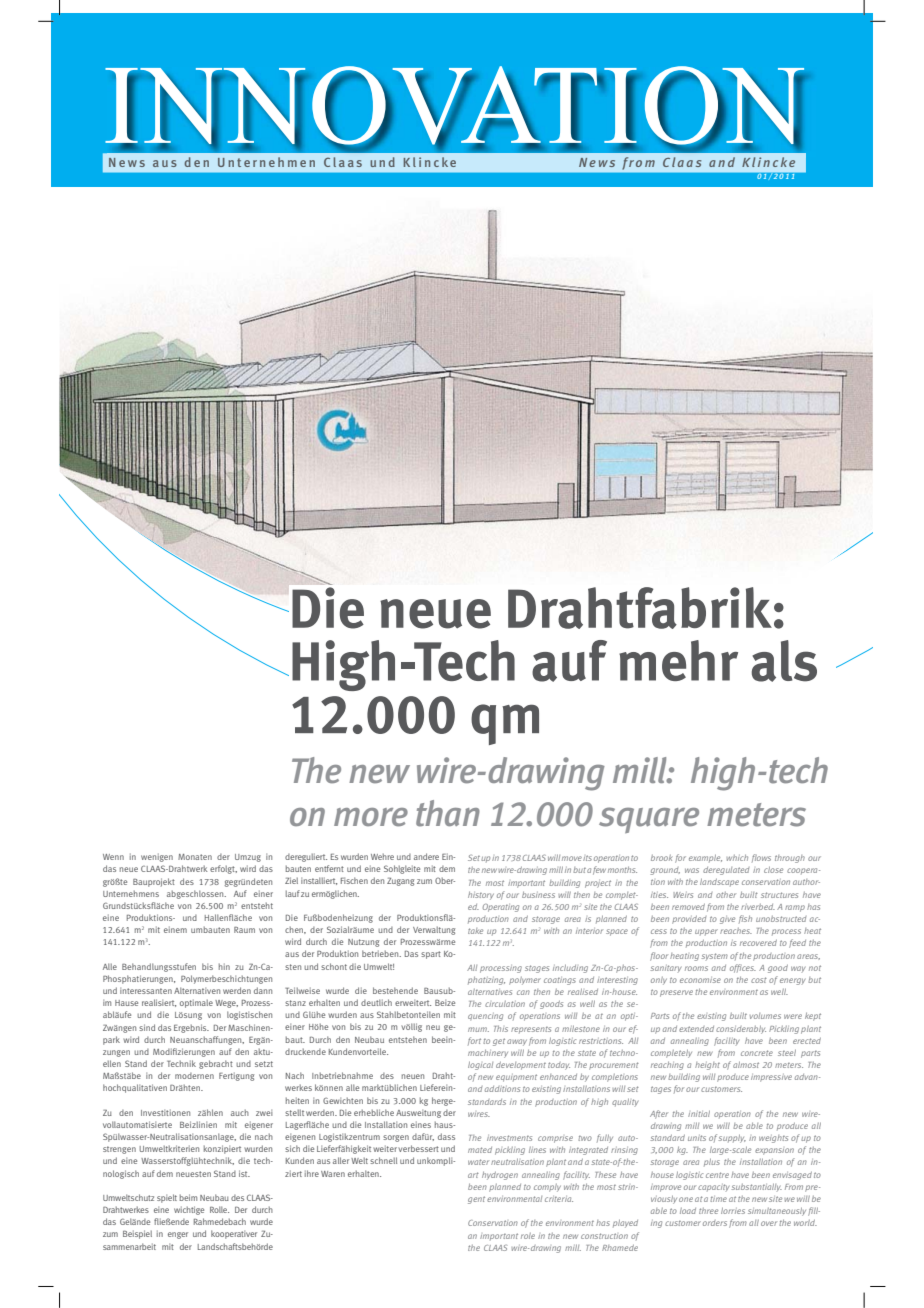  I want to click on Rolle, so click(219, 1209).
